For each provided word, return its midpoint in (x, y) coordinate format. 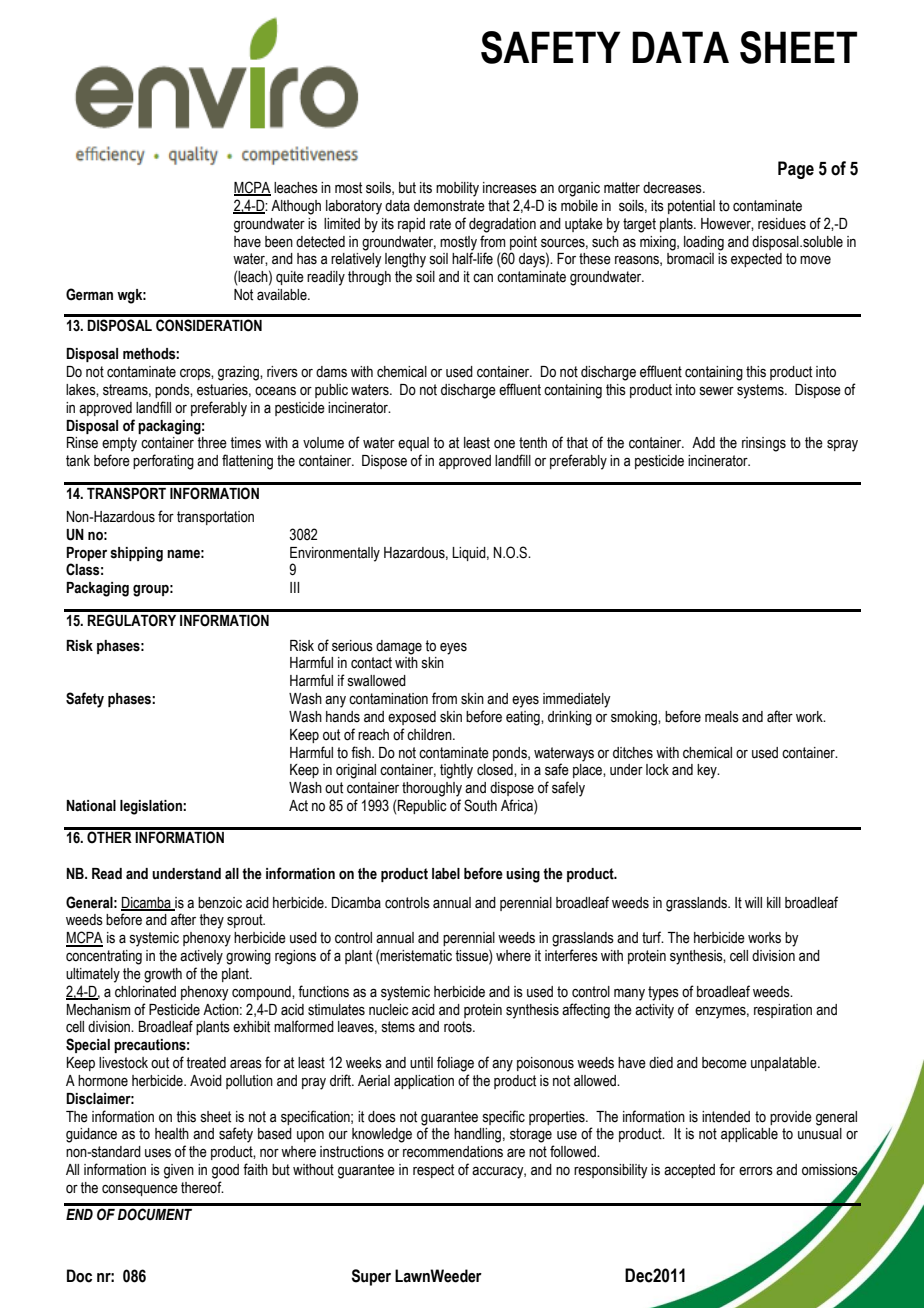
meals (722, 717)
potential (691, 207)
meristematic (416, 956)
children (430, 735)
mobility (457, 189)
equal (413, 444)
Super (371, 1277)
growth (163, 975)
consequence (140, 1190)
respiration (783, 1011)
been (279, 242)
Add (703, 443)
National (91, 806)
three (212, 443)
